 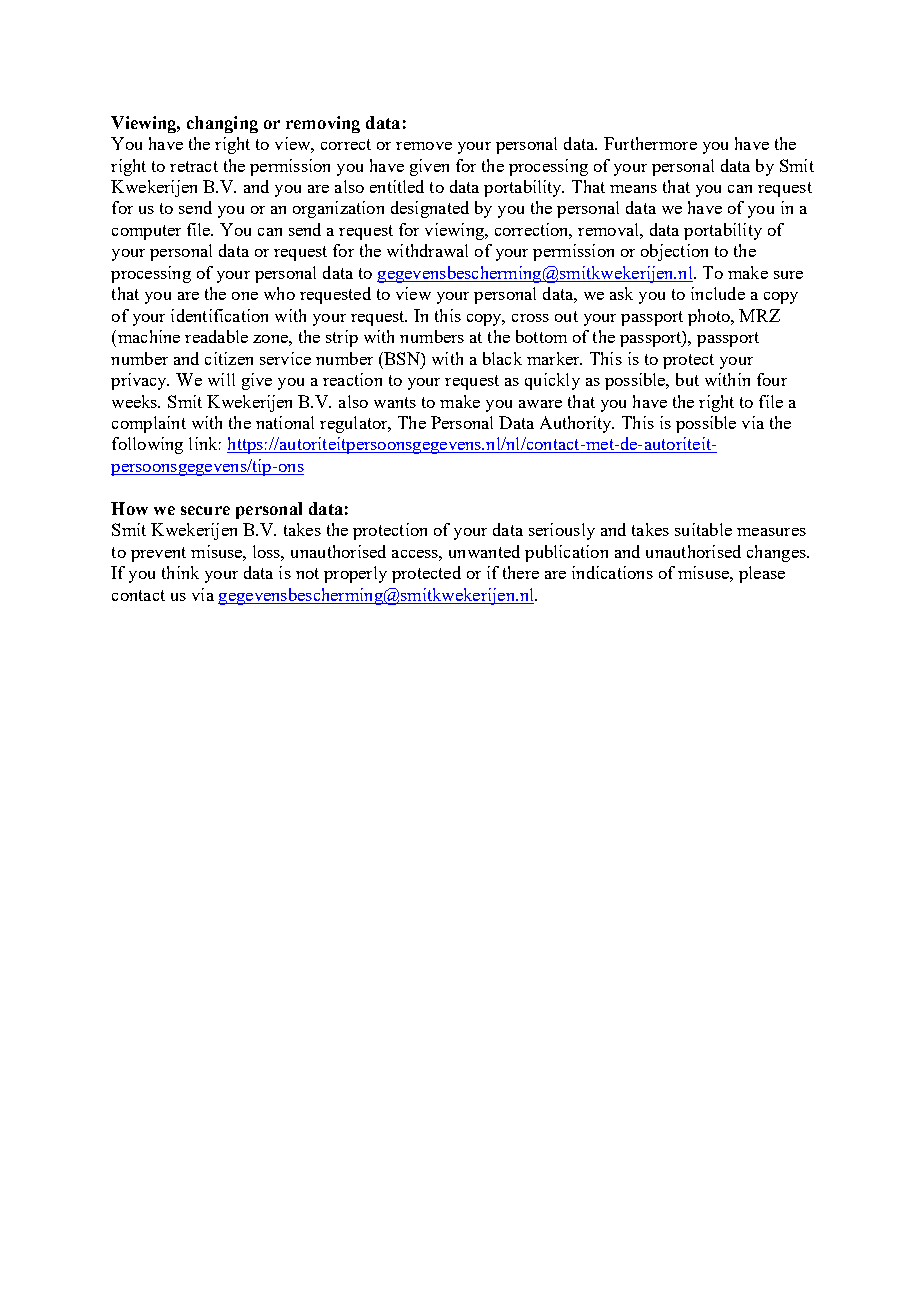 What do you see at coordinates (180, 572) in the screenshot?
I see `think` at bounding box center [180, 572].
